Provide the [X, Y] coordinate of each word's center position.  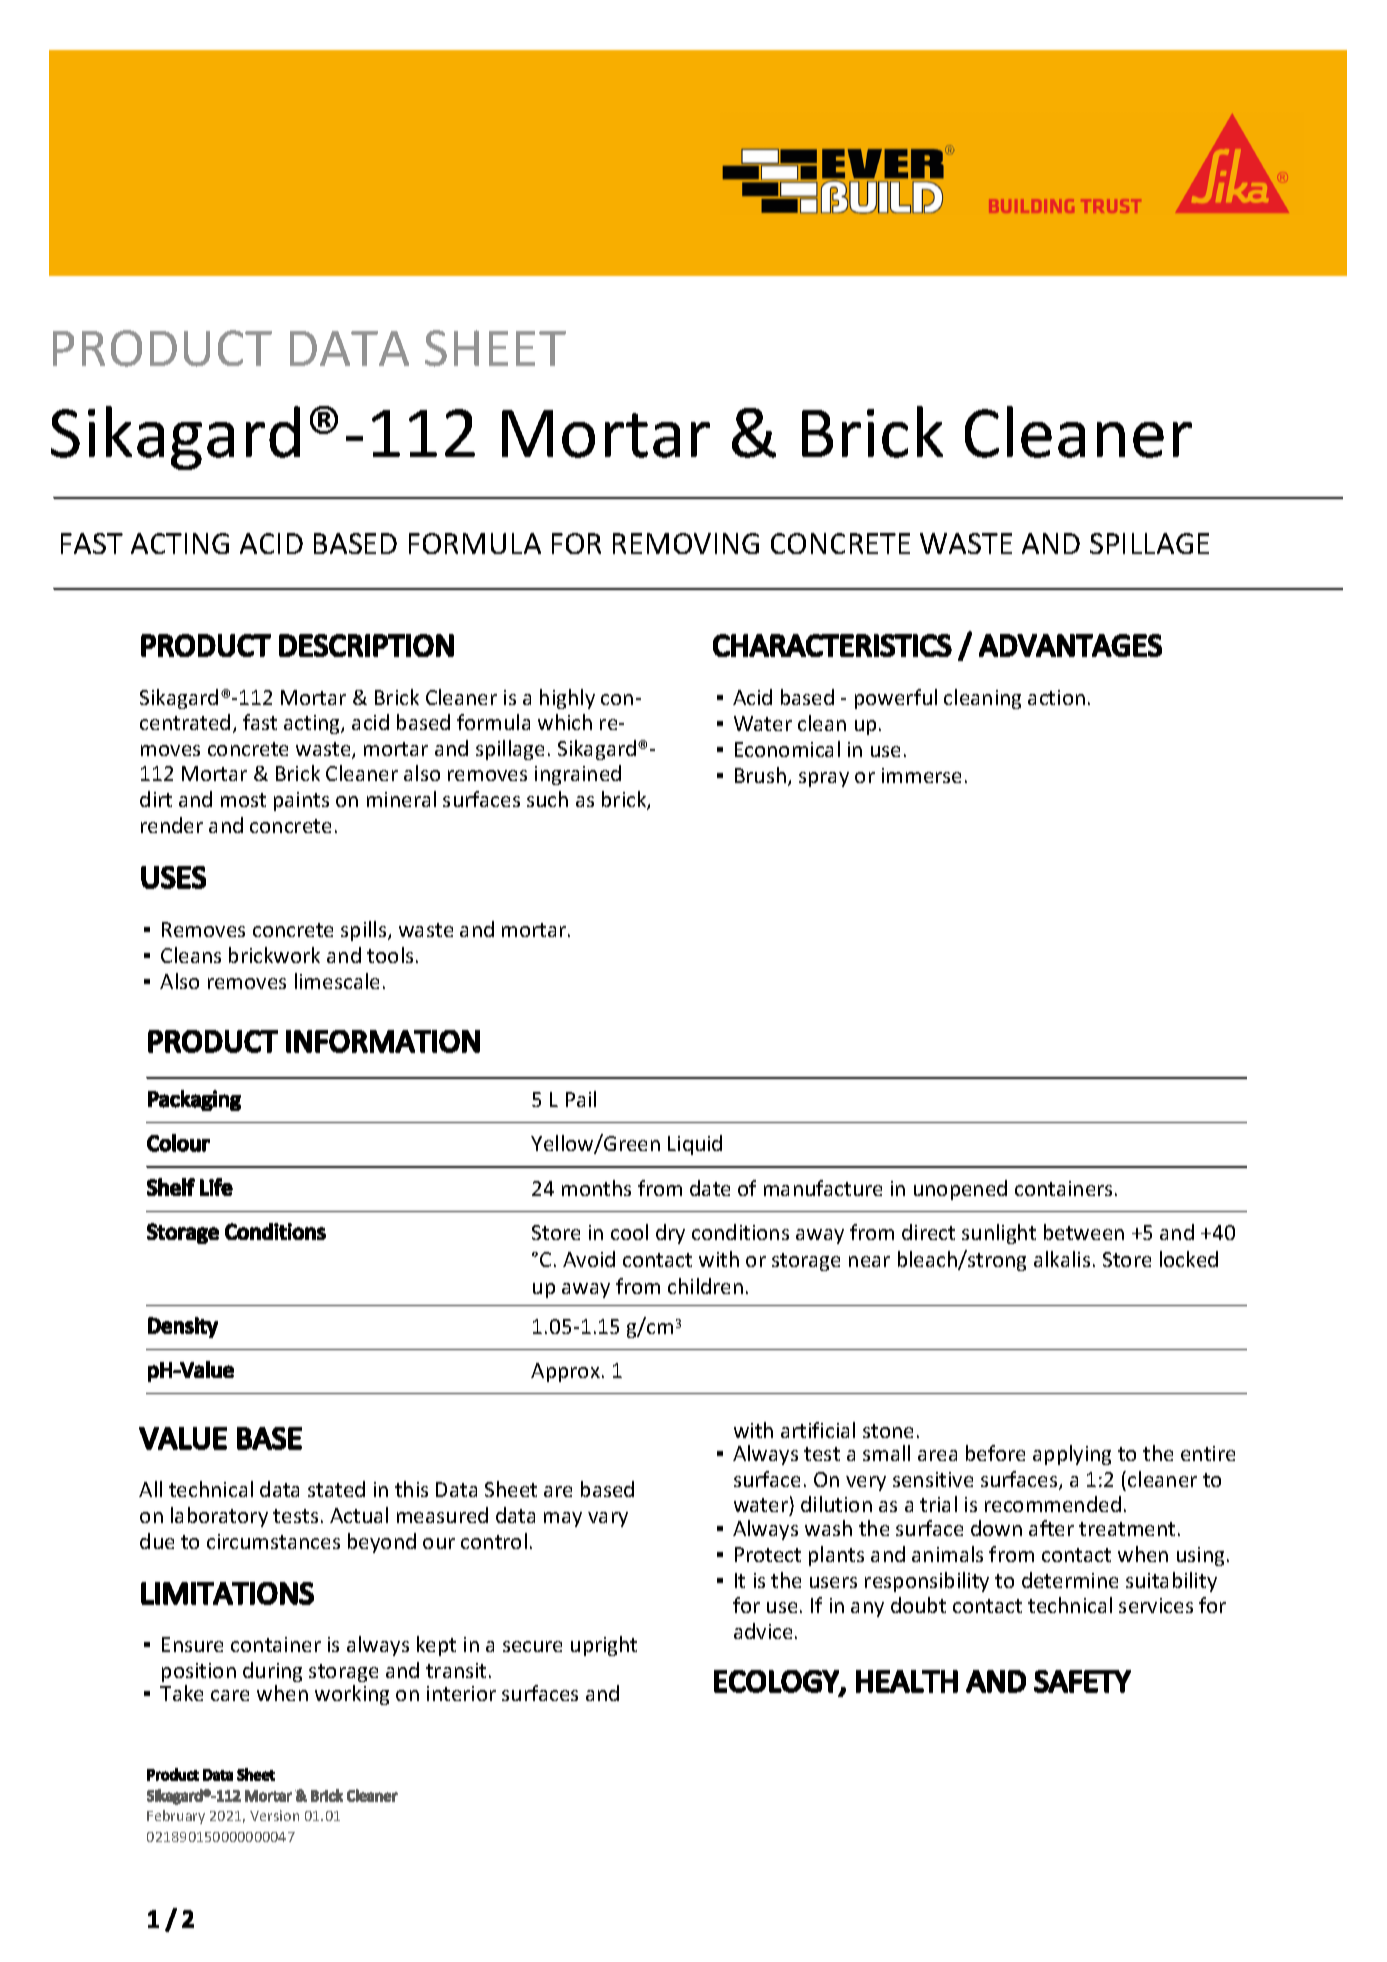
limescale [337, 981]
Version [274, 1815]
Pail [581, 1099]
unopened [960, 1190]
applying [1072, 1455]
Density [183, 1327]
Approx [565, 1372]
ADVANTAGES [1070, 645]
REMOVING [686, 543]
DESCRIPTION [366, 645]
